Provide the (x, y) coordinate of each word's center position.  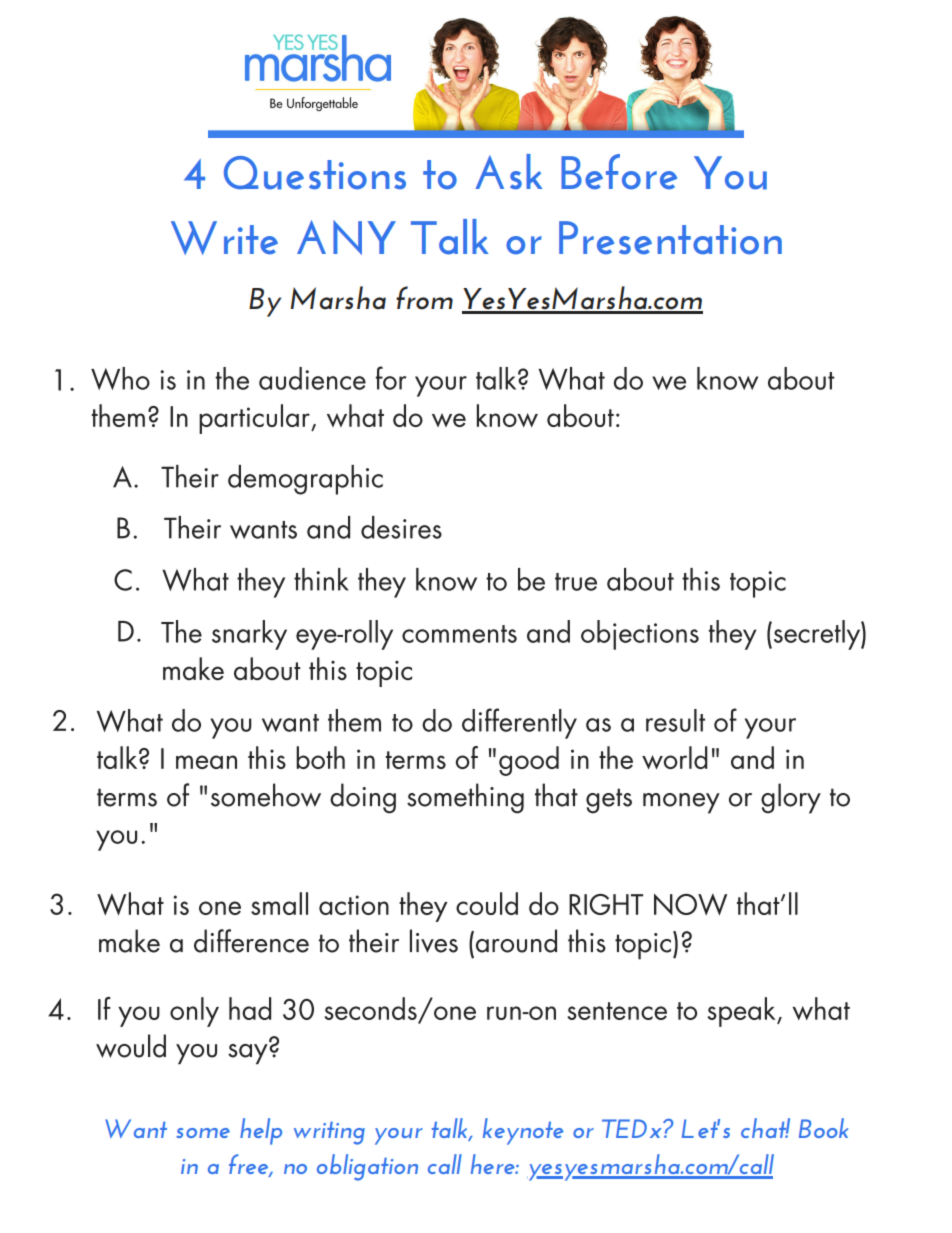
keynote (523, 1131)
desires (401, 527)
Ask (509, 171)
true (576, 582)
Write (224, 238)
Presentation (670, 238)
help (261, 1131)
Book (823, 1128)
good (529, 761)
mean (206, 762)
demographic (305, 480)
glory (791, 798)
